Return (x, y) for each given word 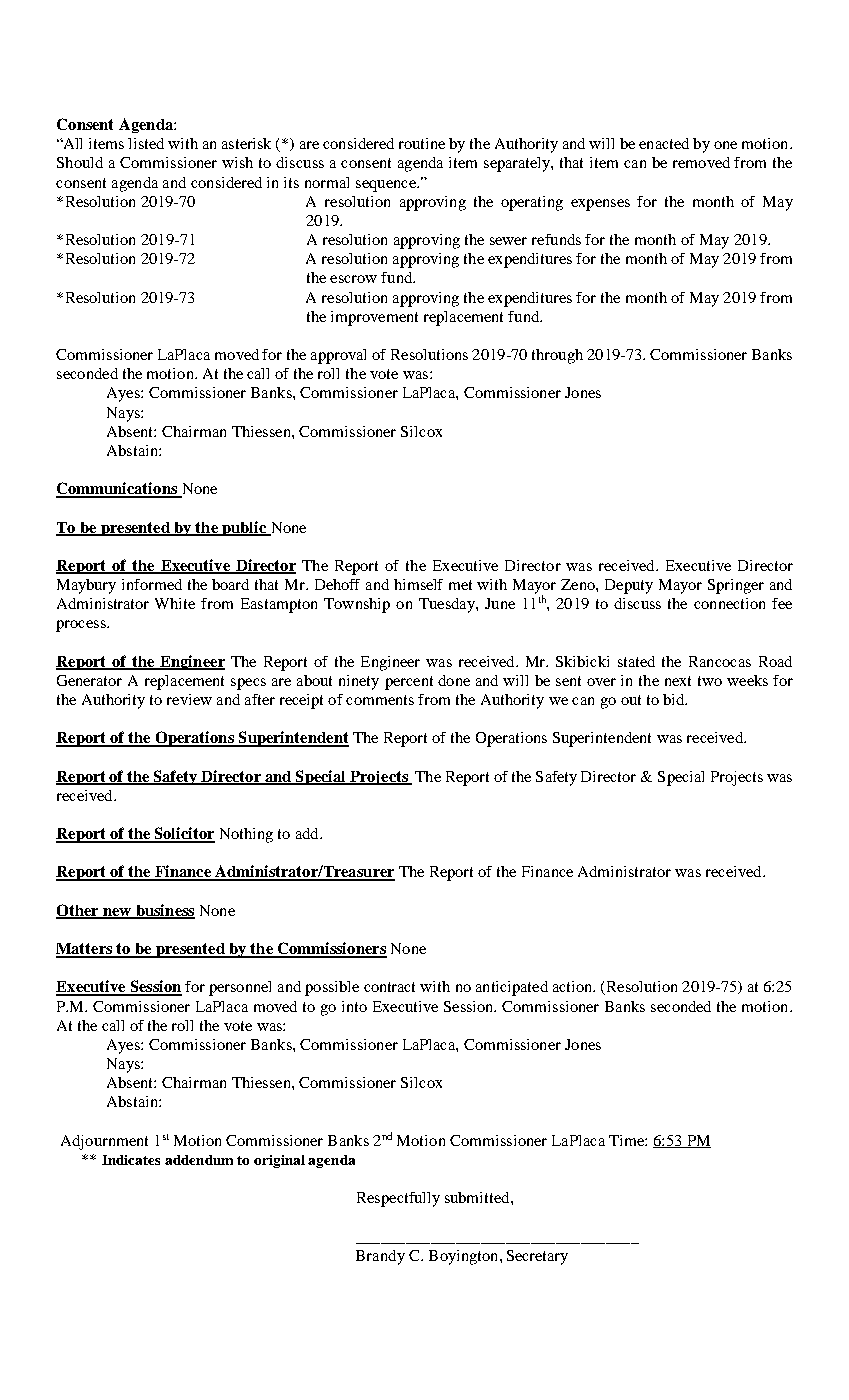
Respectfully (398, 1199)
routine (422, 143)
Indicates (131, 1160)
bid (675, 699)
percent (409, 683)
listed (146, 143)
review (189, 699)
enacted (664, 143)
